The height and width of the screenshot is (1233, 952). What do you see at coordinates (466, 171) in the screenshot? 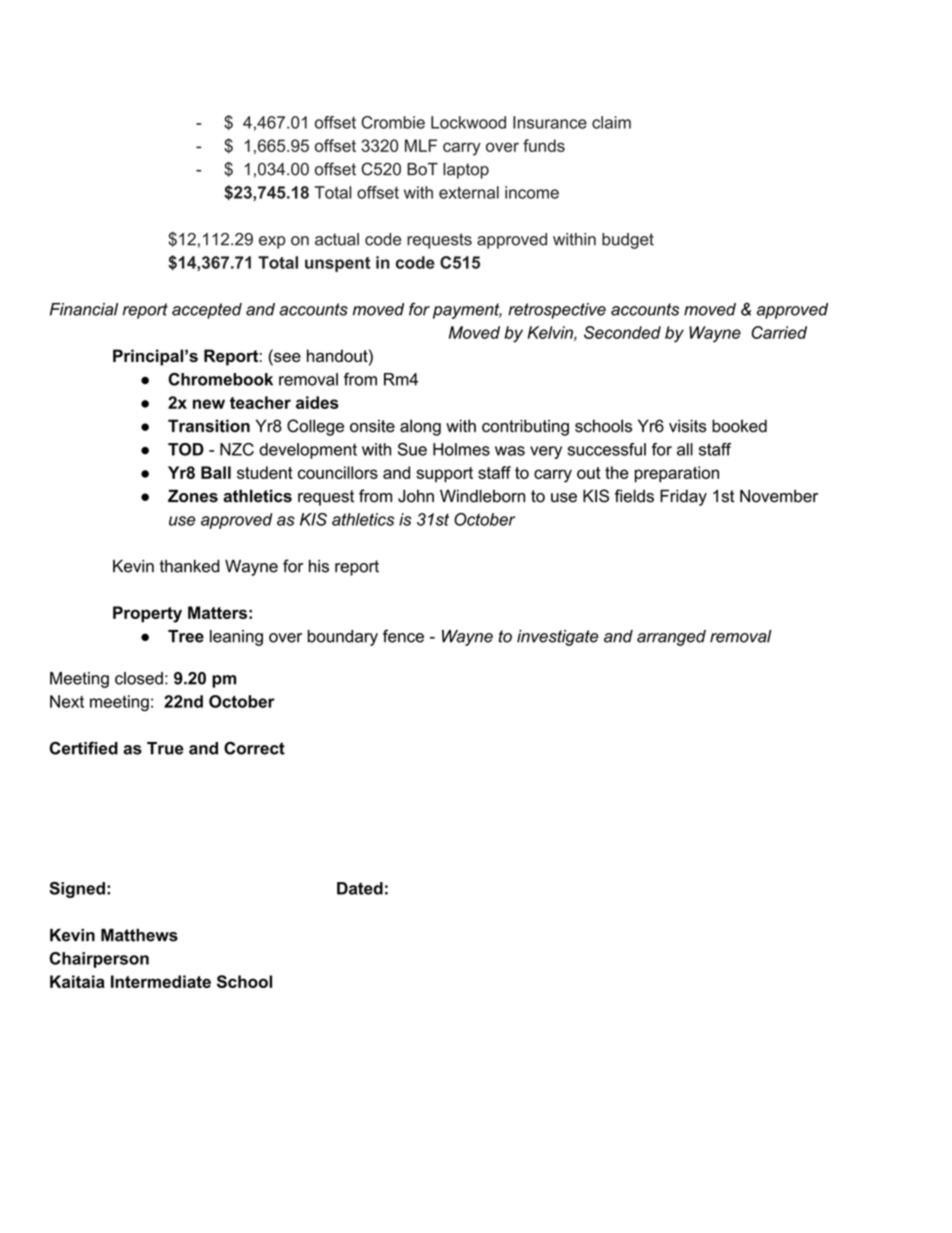
I see `laptop` at bounding box center [466, 171].
